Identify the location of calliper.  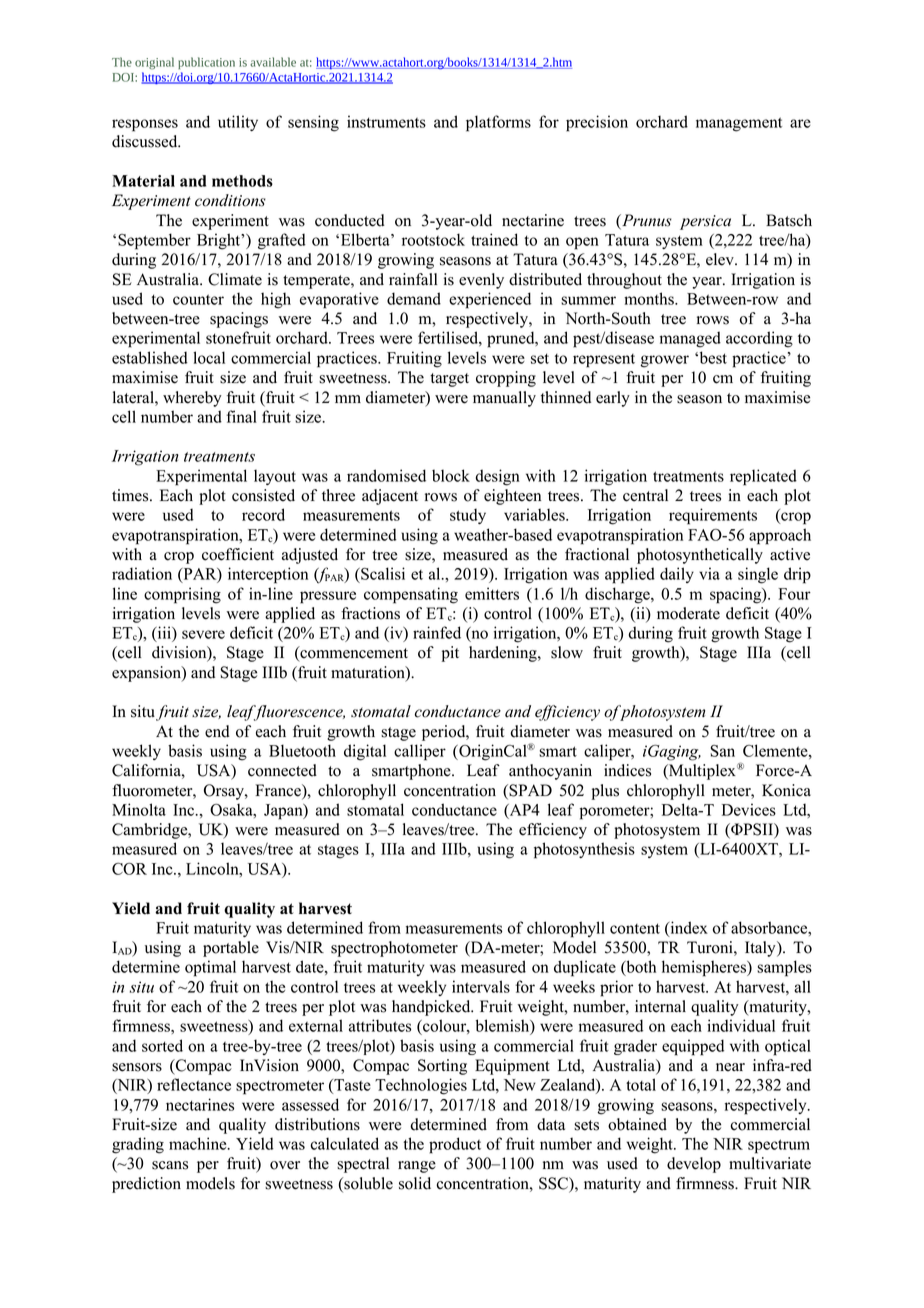
(420, 752).
